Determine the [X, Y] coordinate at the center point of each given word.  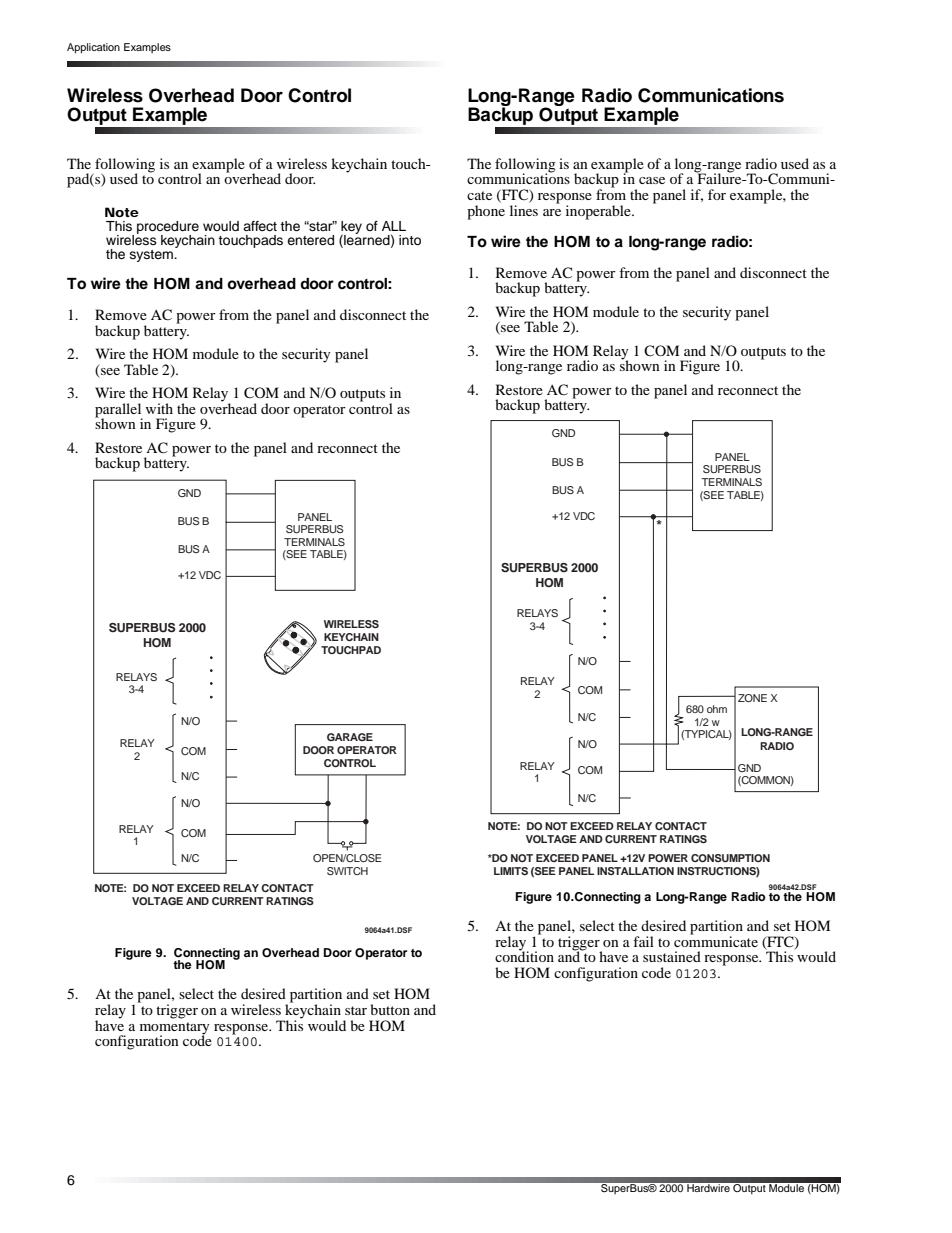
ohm [717, 709]
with [159, 408]
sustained [672, 956]
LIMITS [511, 871]
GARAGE [350, 737]
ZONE [752, 698]
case [652, 180]
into [410, 240]
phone [486, 212]
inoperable [599, 212]
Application [93, 48]
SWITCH [347, 871]
